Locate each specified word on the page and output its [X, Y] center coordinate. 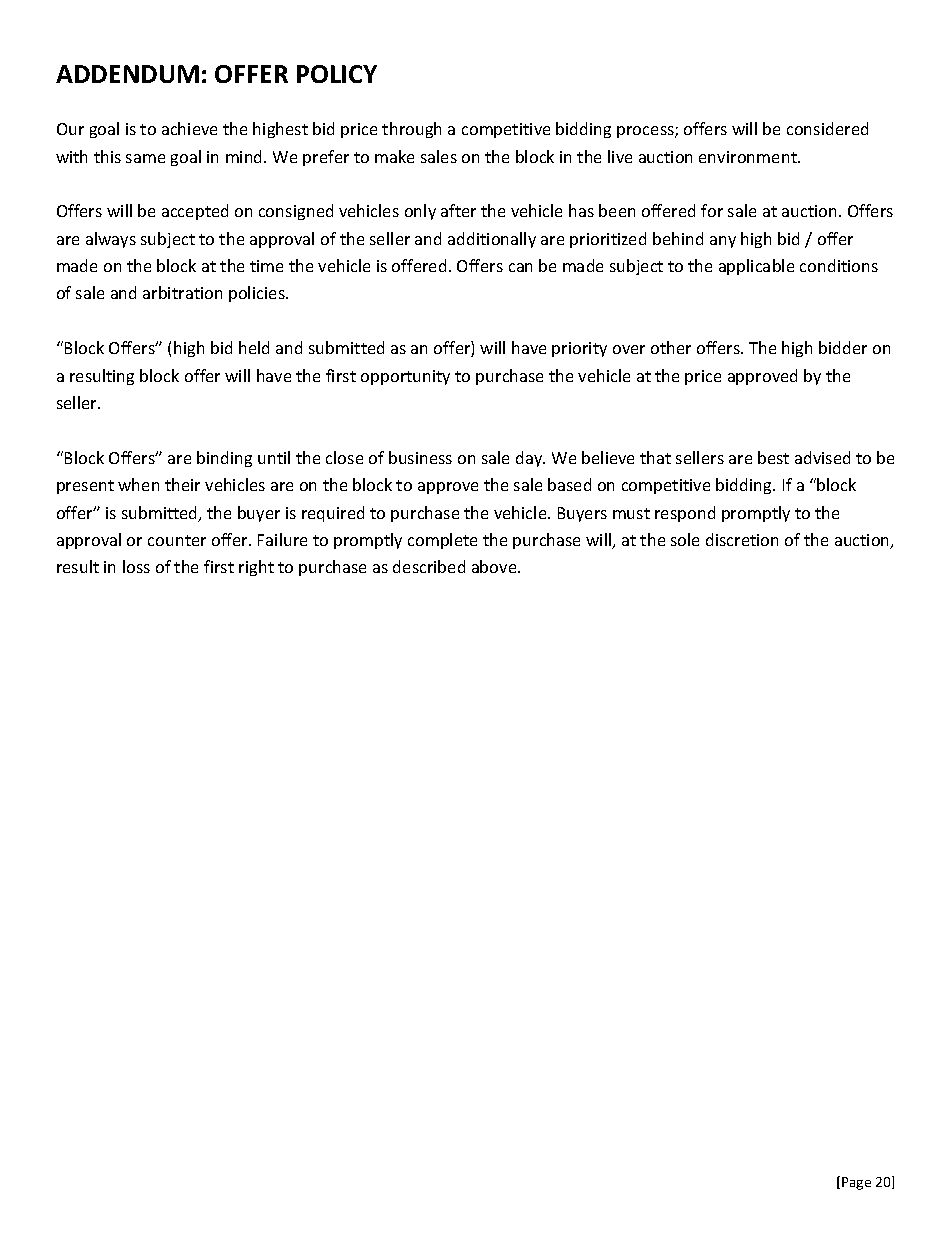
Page [856, 1183]
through [411, 130]
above [495, 566]
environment [749, 157]
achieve [189, 128]
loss [136, 566]
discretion [742, 539]
